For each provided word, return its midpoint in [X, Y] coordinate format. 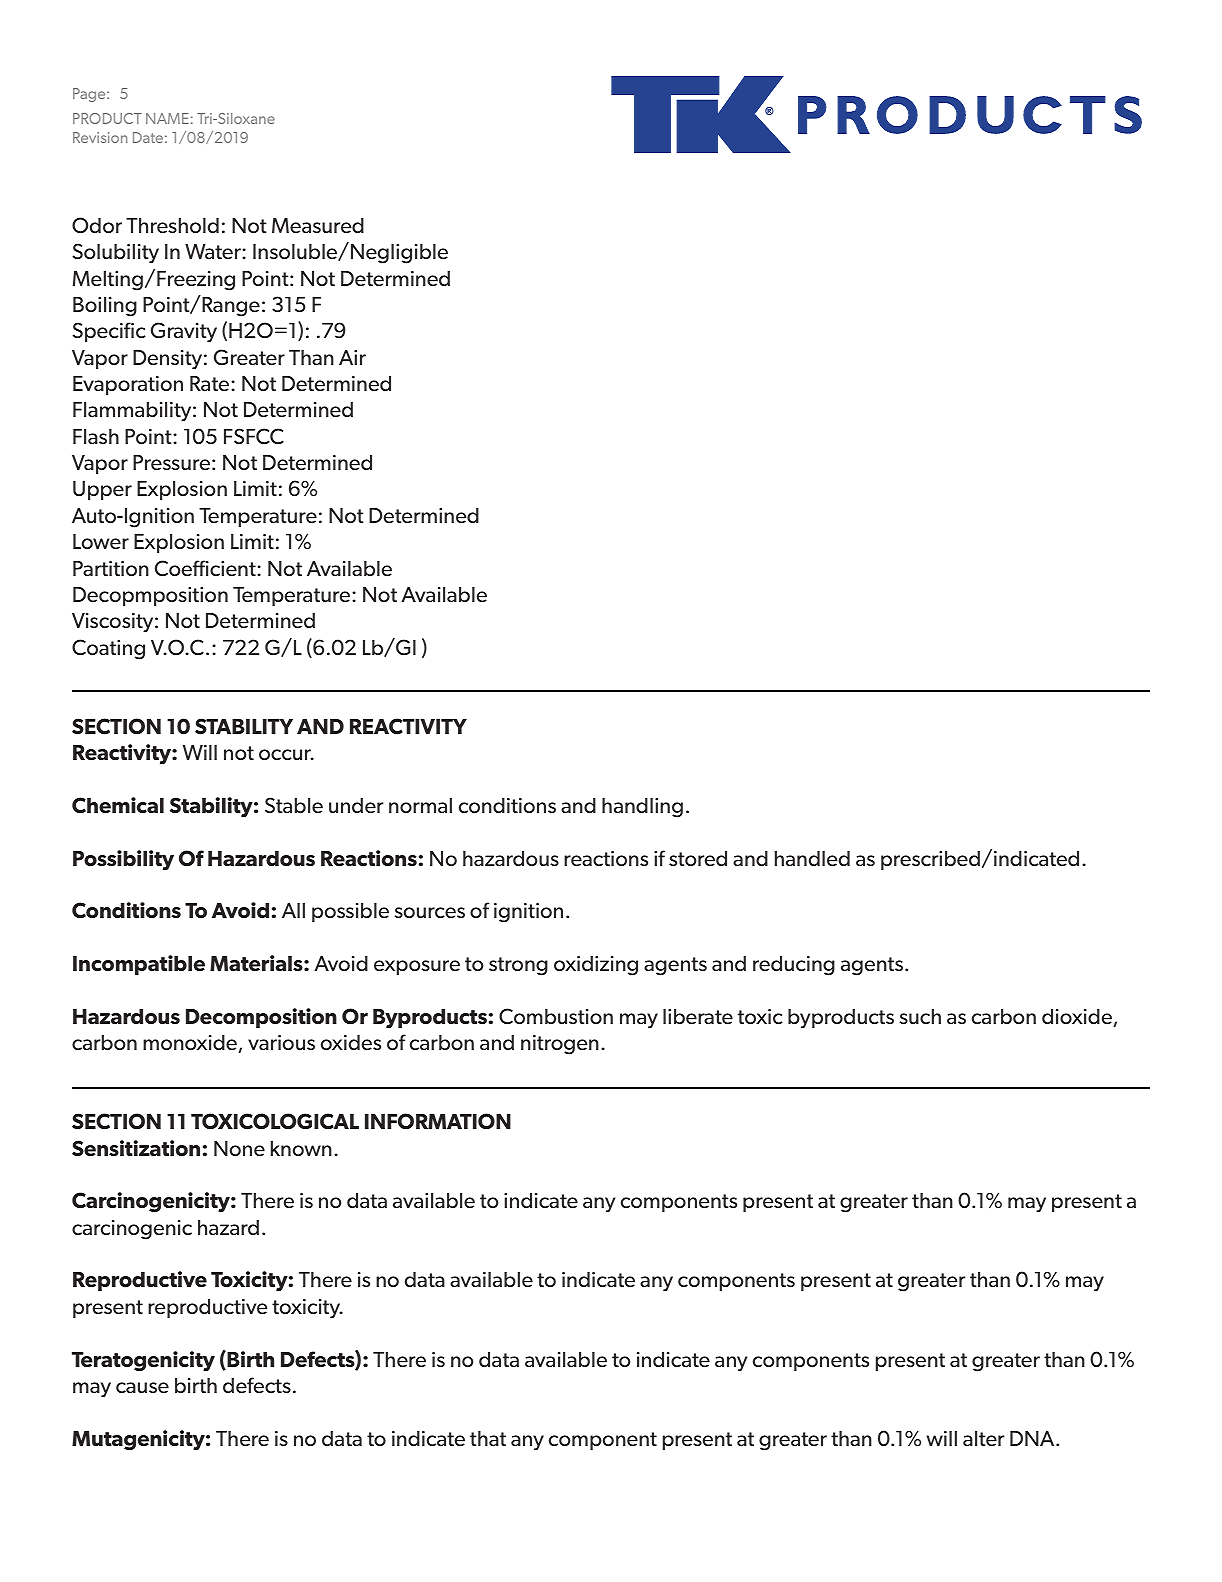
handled [812, 858]
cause [142, 1387]
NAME [167, 118]
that [488, 1438]
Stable [294, 805]
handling [642, 808]
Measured [318, 225]
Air [352, 357]
